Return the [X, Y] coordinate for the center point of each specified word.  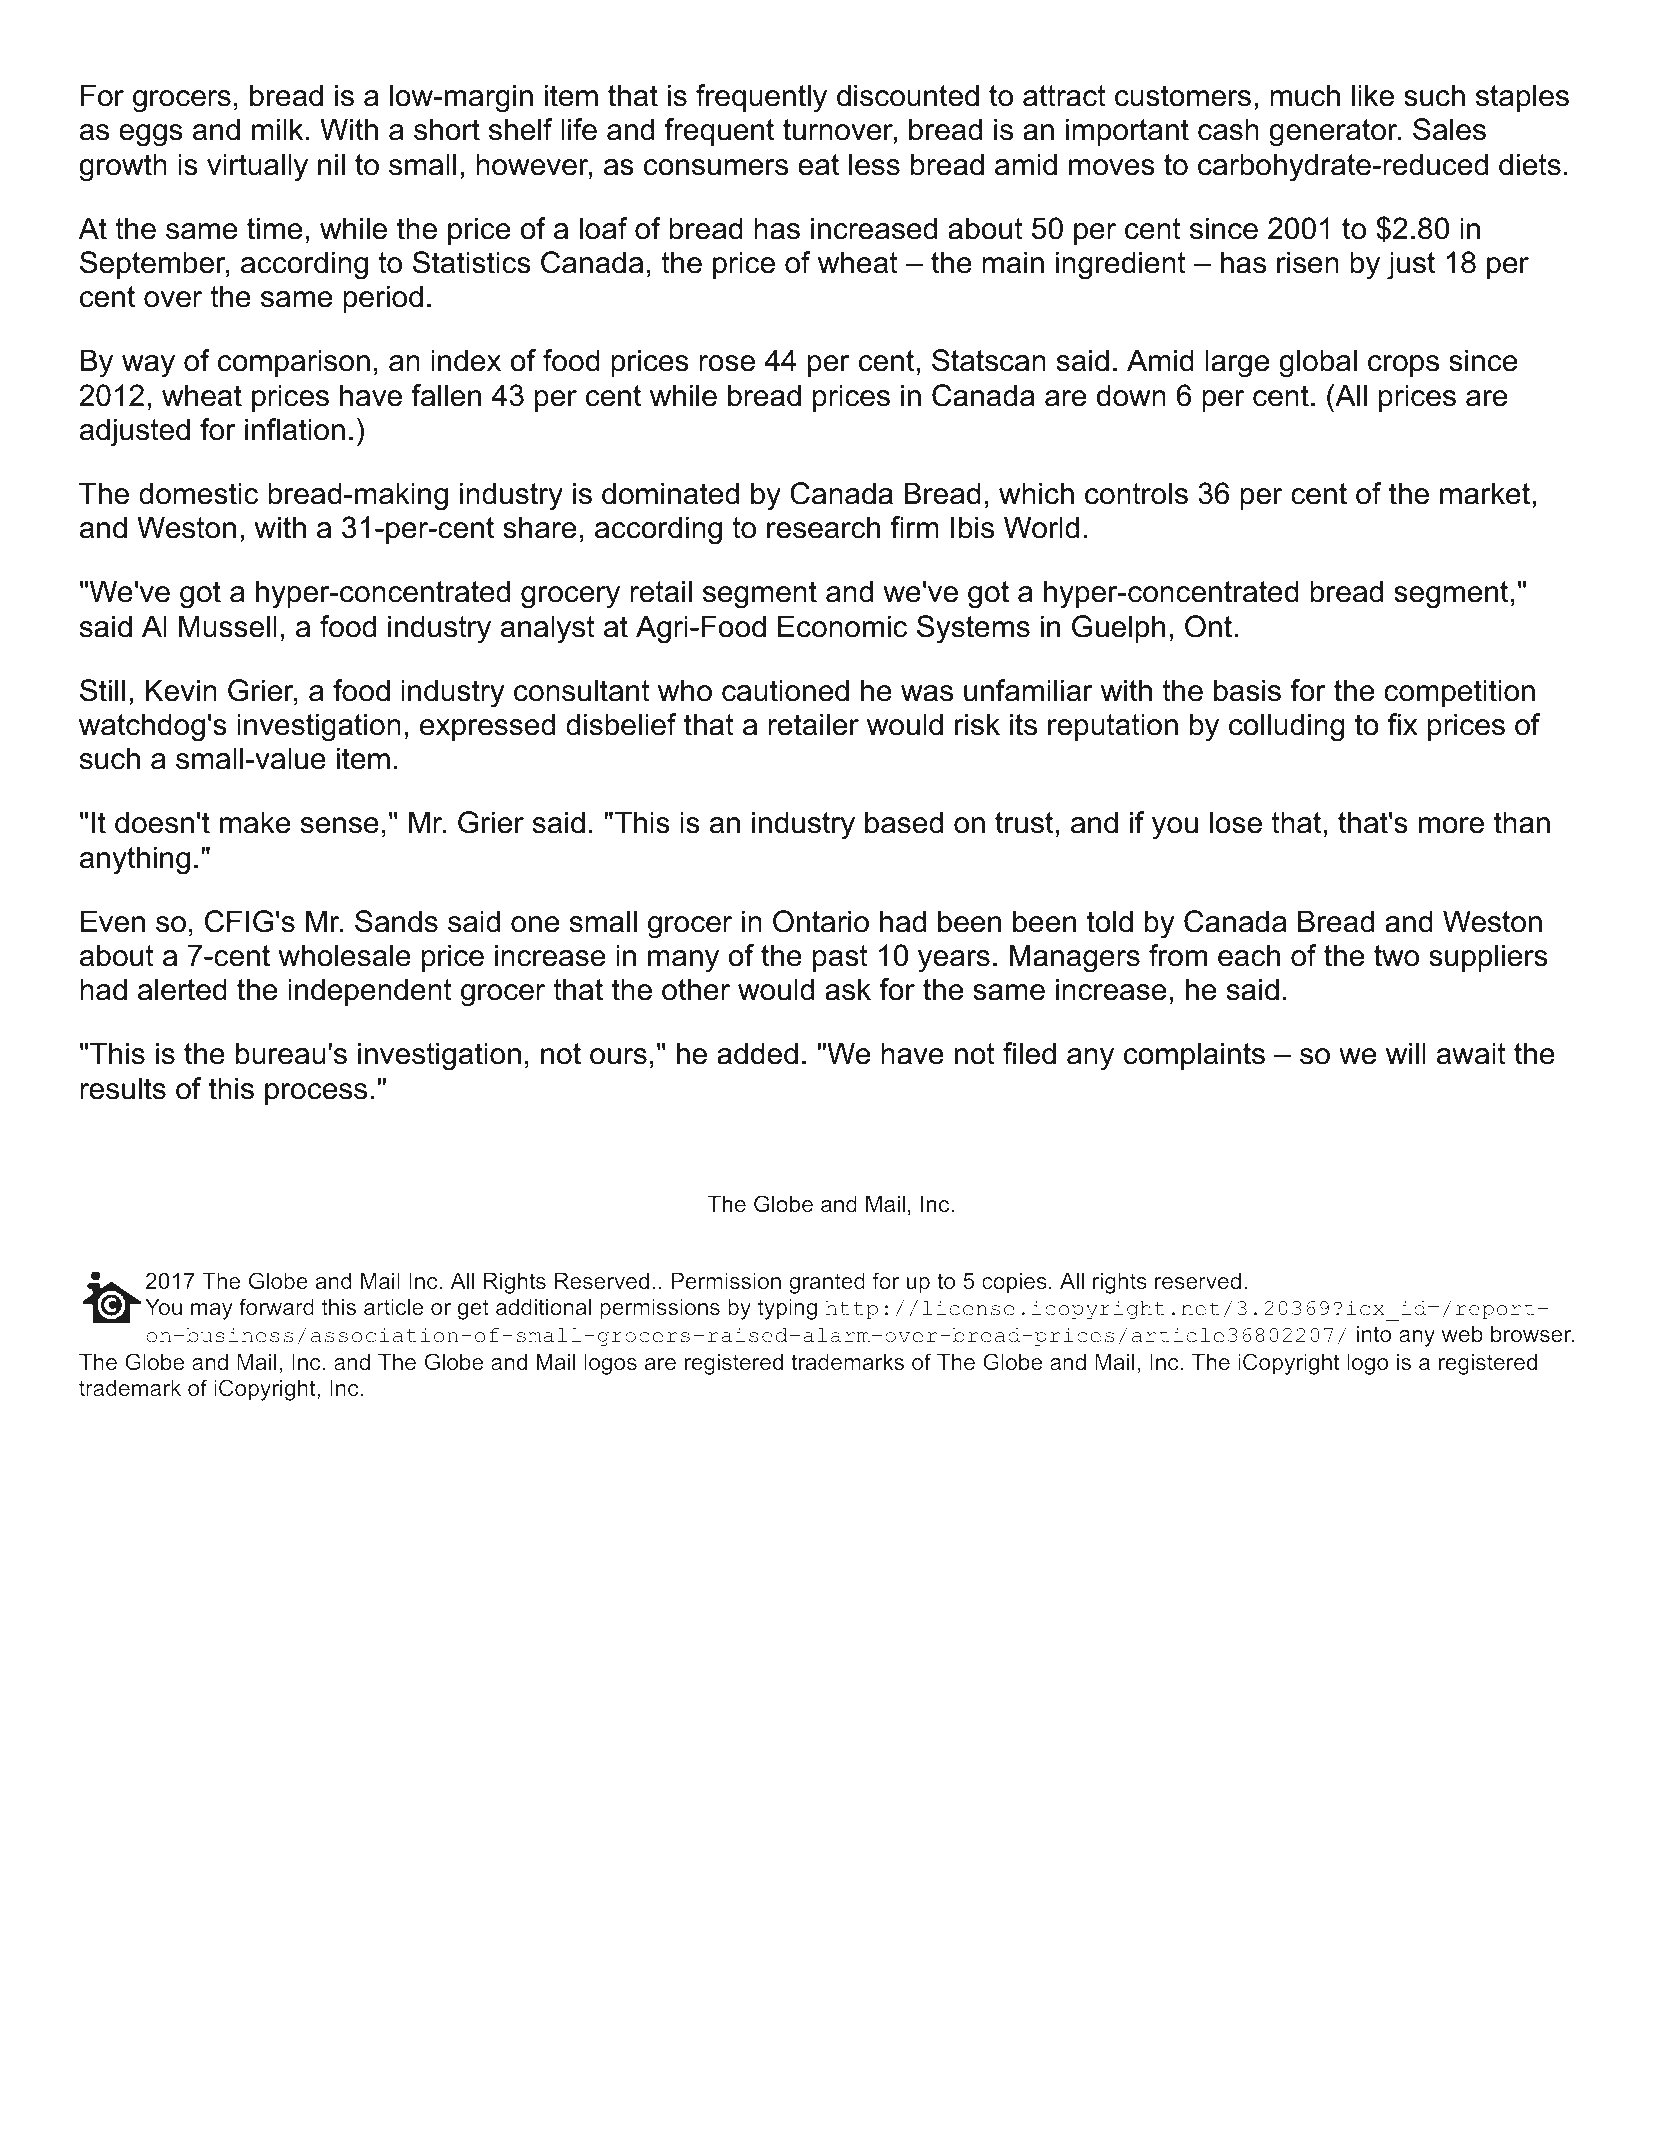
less [874, 164]
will [1406, 1053]
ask [848, 989]
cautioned [785, 690]
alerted [182, 989]
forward [276, 1306]
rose [727, 363]
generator [1334, 133]
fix [1402, 724]
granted [827, 1283]
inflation [295, 429]
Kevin [181, 690]
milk [277, 129]
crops [1403, 366]
